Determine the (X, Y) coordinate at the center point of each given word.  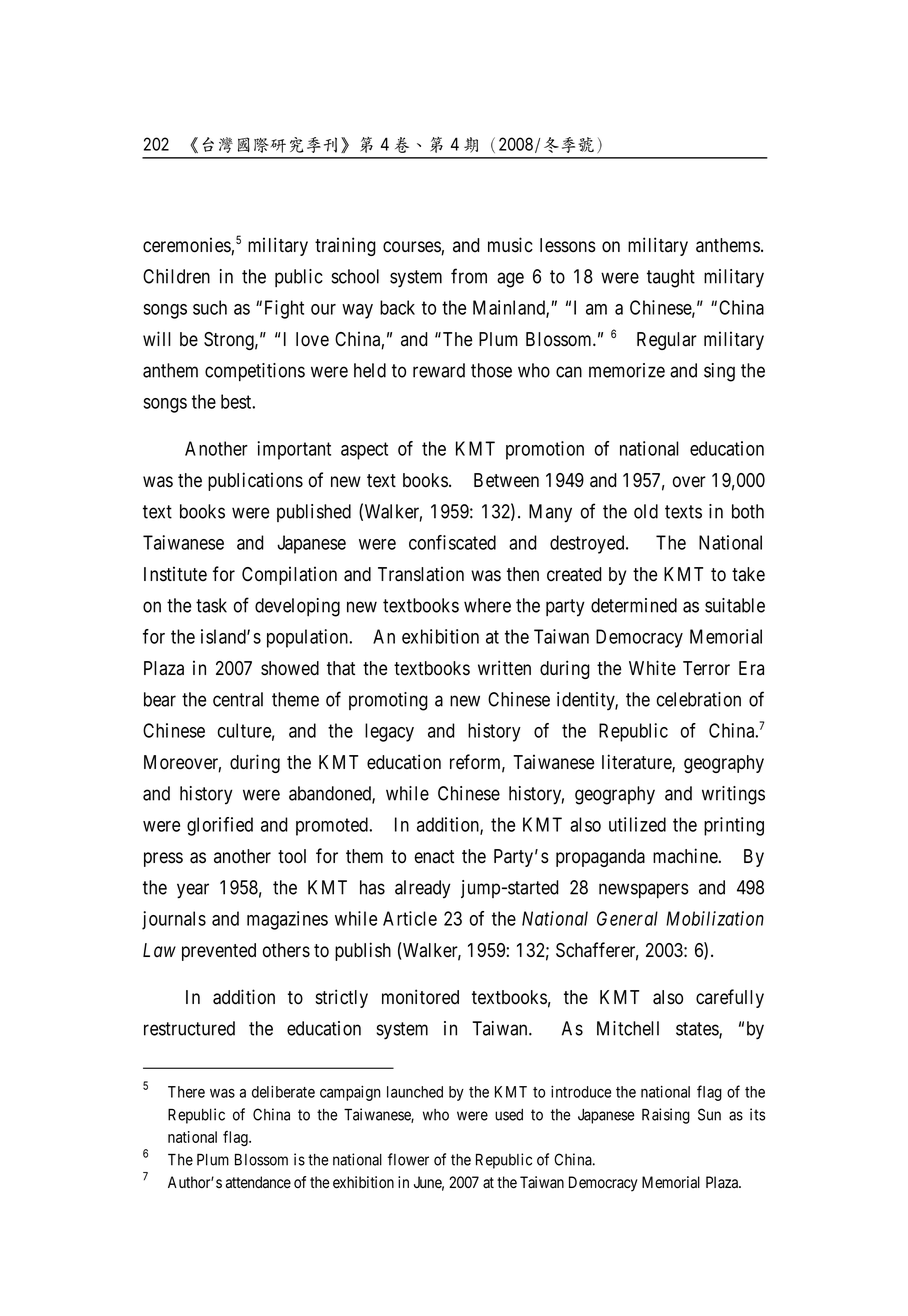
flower (408, 1159)
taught (671, 278)
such (210, 307)
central (238, 699)
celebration (699, 699)
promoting (388, 701)
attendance (258, 1182)
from (469, 276)
